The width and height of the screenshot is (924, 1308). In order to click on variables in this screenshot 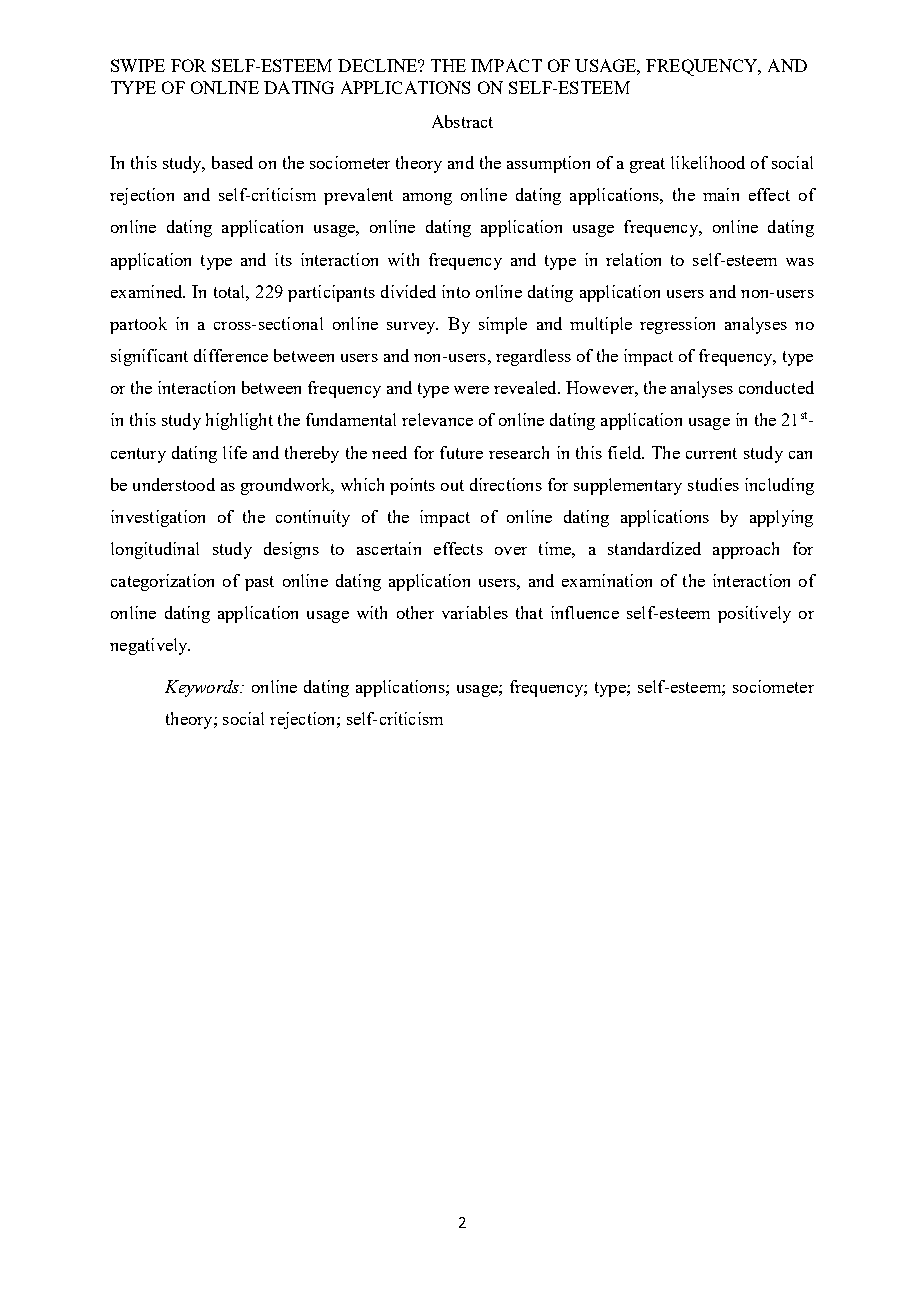, I will do `click(475, 612)`.
